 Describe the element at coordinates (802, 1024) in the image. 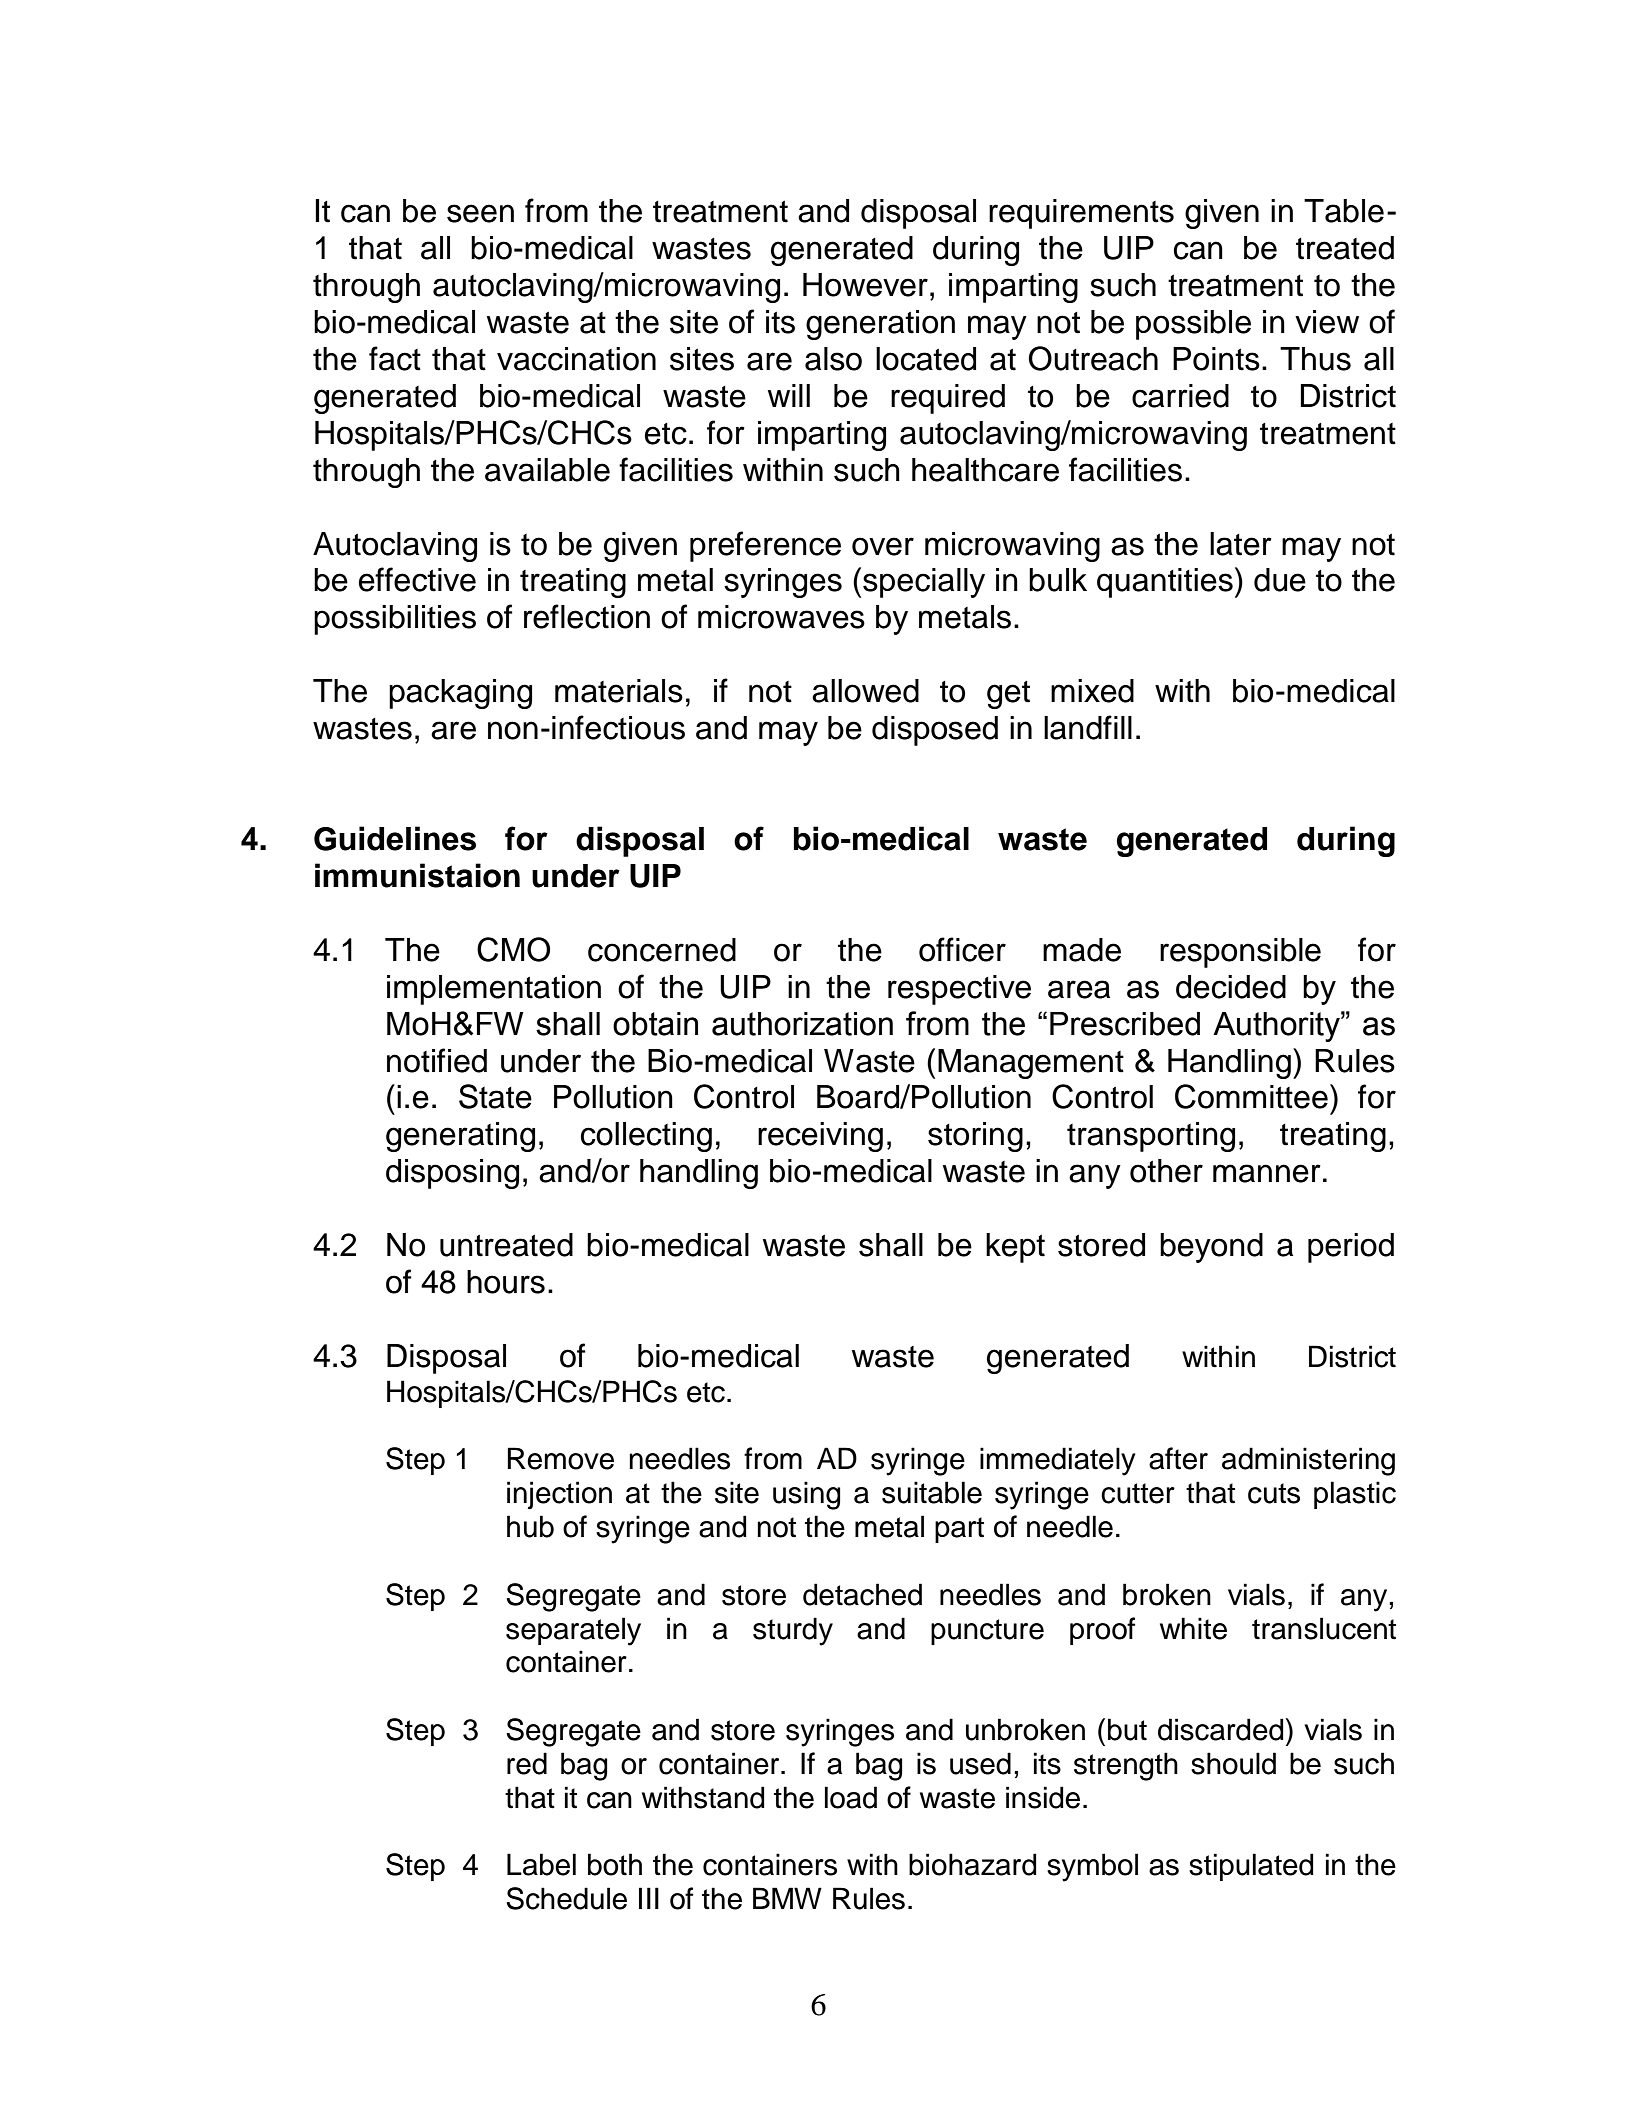

I see `authorization` at that location.
